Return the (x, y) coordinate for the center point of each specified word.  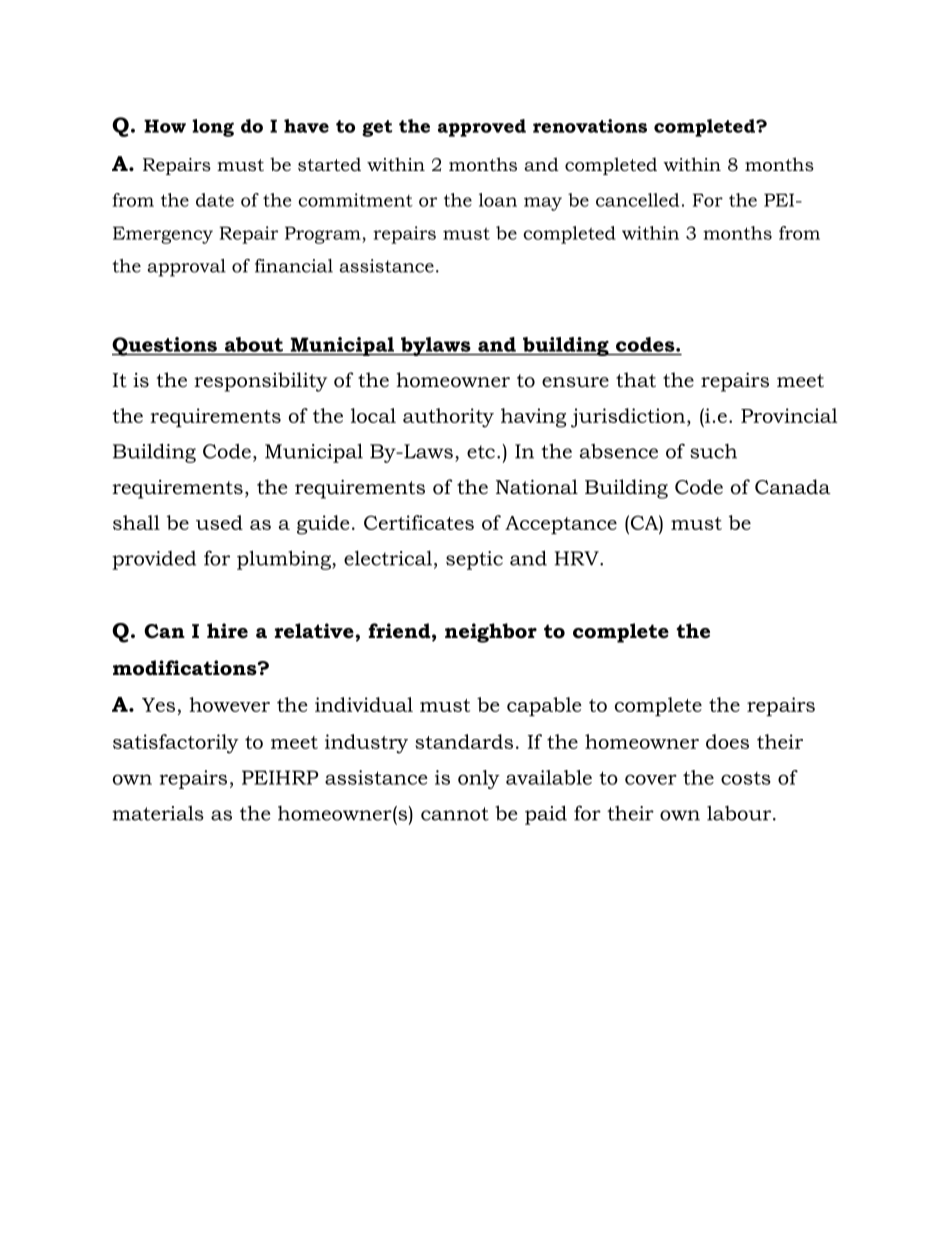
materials (158, 813)
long (213, 128)
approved (482, 128)
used (219, 522)
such (713, 451)
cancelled (637, 200)
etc (481, 452)
